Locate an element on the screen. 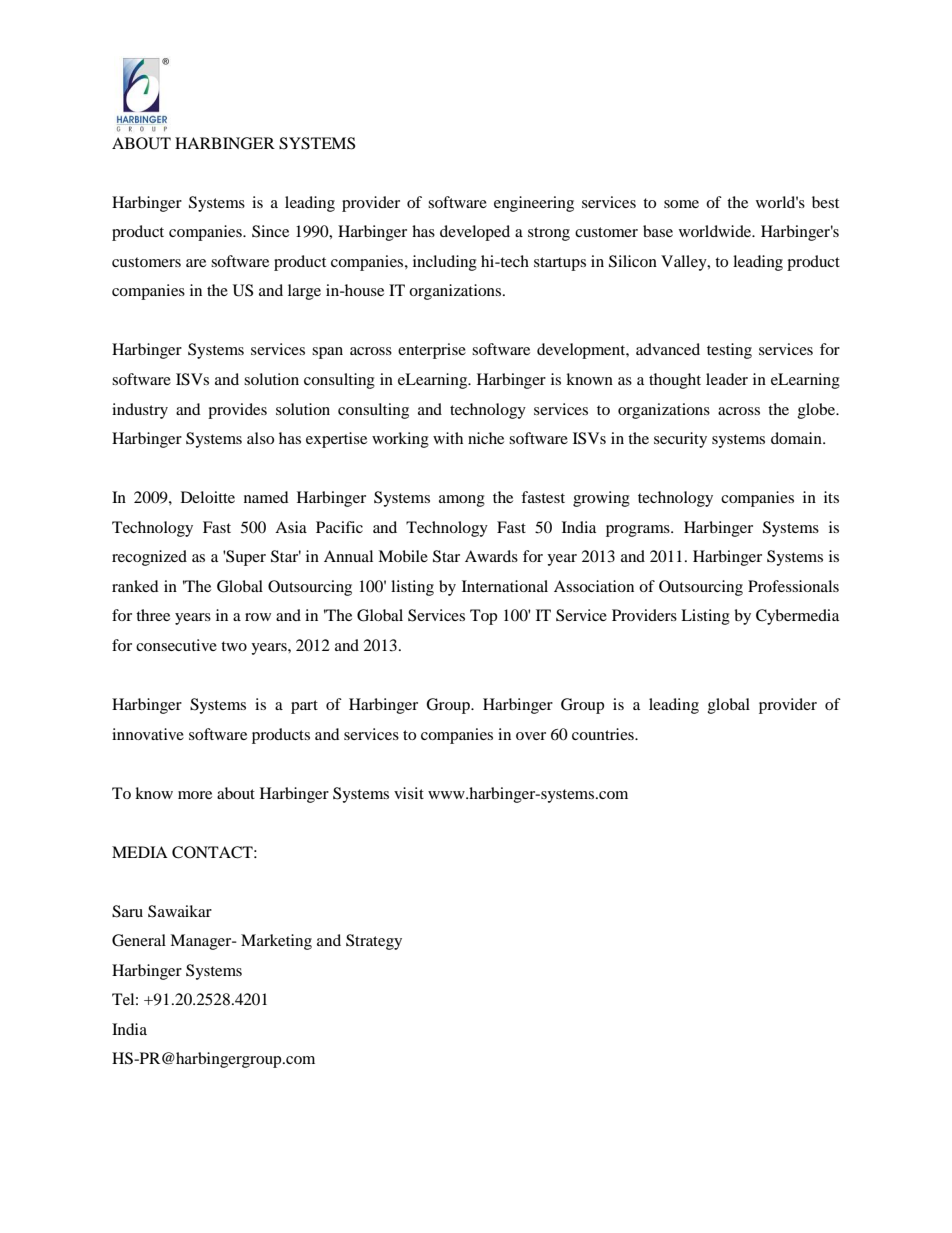 Image resolution: width=952 pixels, height=1233 pixels. countries is located at coordinates (604, 734).
